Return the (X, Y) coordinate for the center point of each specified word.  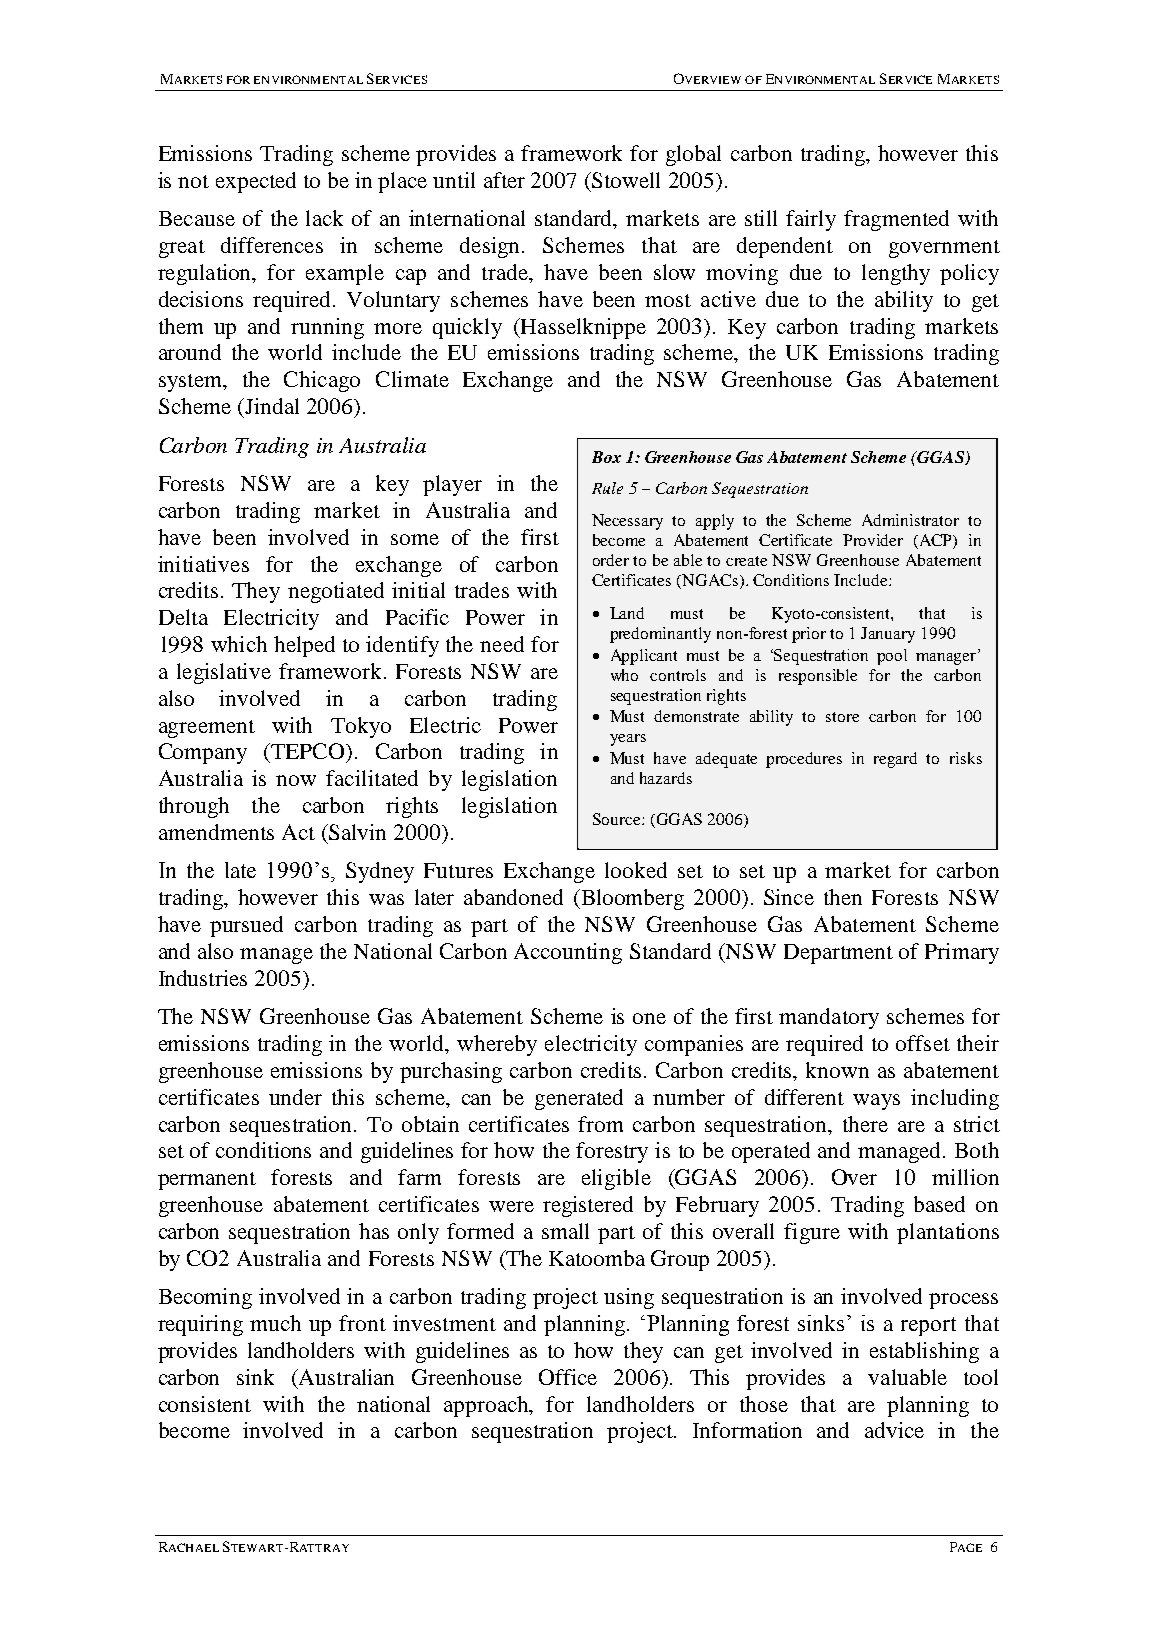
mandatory (829, 1018)
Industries (203, 978)
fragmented (896, 220)
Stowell (625, 180)
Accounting (568, 953)
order (611, 560)
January (888, 635)
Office (568, 1377)
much (275, 1323)
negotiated (336, 592)
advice (894, 1430)
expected (256, 182)
